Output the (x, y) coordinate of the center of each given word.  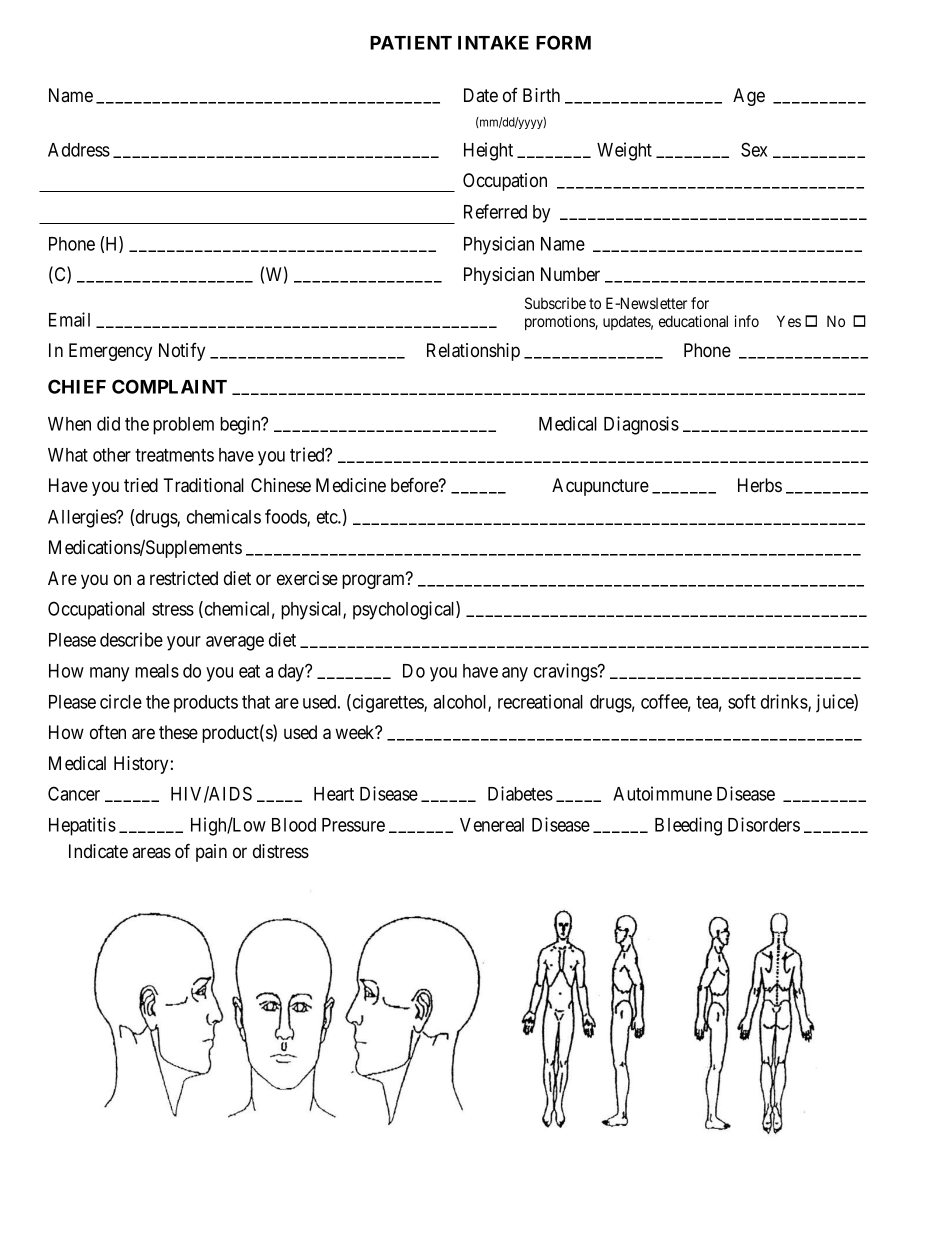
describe (131, 639)
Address (79, 150)
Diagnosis (641, 425)
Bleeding (688, 826)
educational (693, 321)
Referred (495, 211)
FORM (563, 42)
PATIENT (411, 43)
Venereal (492, 825)
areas (151, 853)
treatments (174, 455)
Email (69, 319)
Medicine (351, 485)
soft (742, 701)
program (375, 581)
